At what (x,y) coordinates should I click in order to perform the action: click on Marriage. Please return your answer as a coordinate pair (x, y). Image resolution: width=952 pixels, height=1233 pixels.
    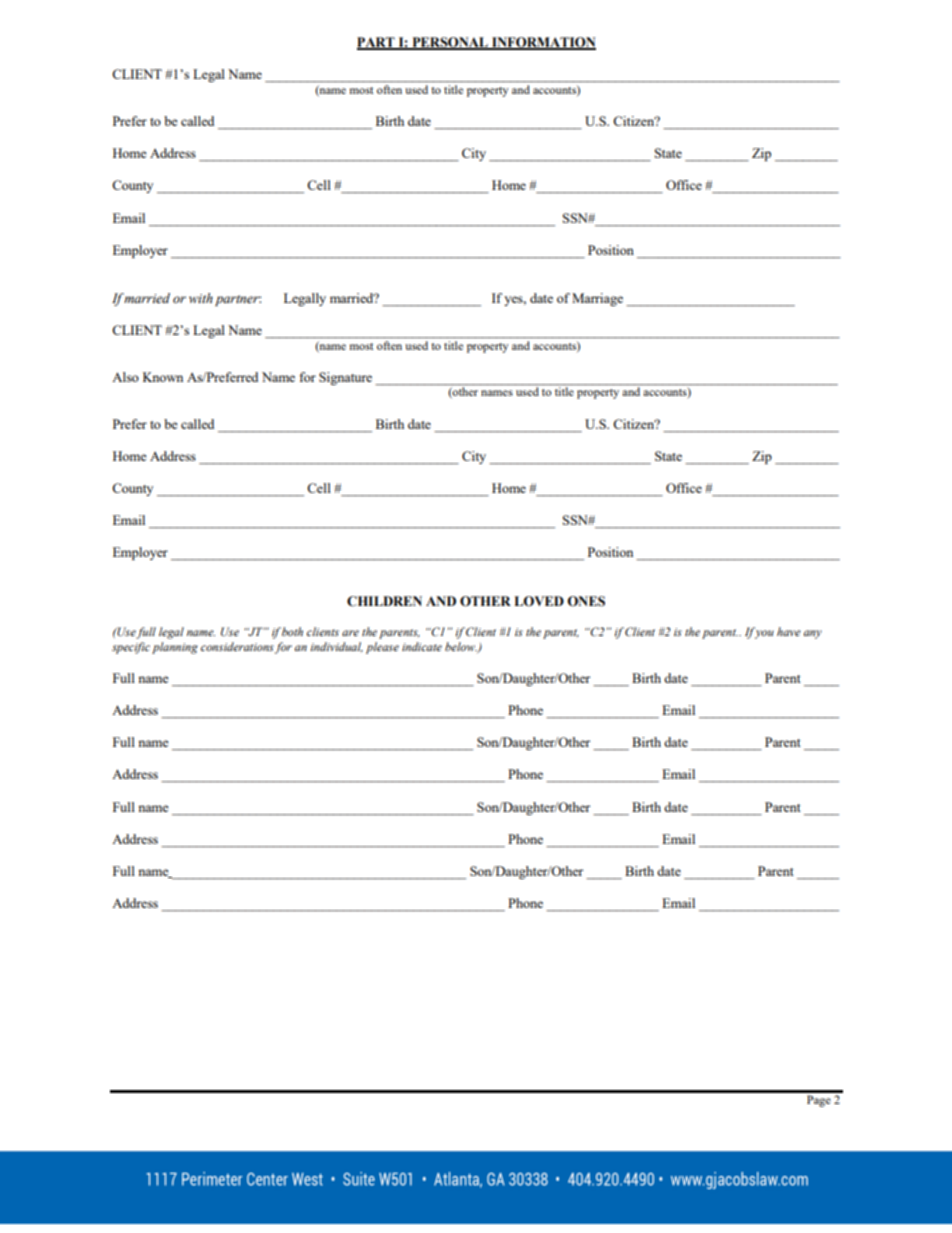
    Looking at the image, I should click on (597, 299).
